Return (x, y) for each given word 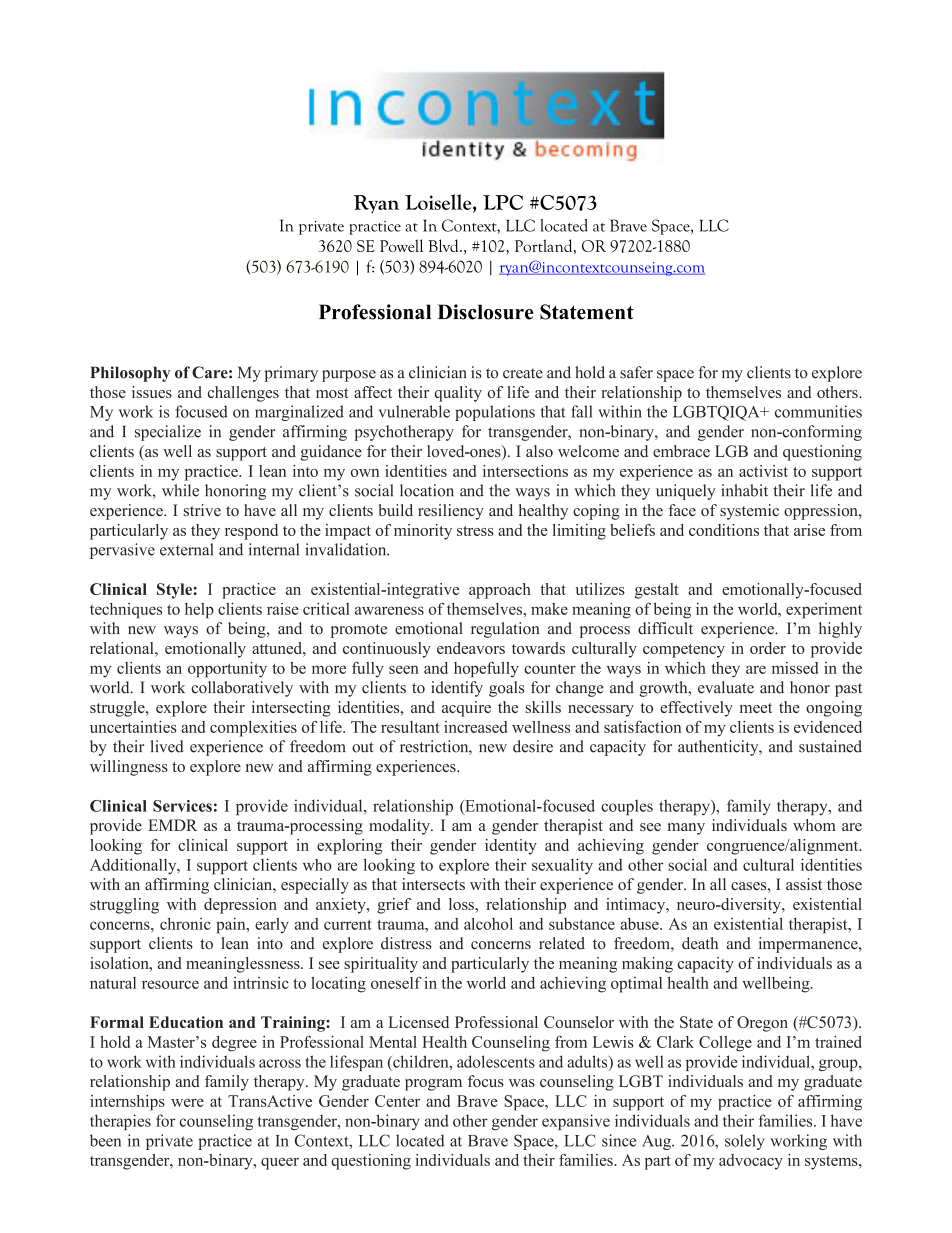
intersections (525, 471)
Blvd (444, 245)
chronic (185, 923)
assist (804, 884)
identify (457, 689)
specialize (168, 433)
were (187, 1103)
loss (462, 904)
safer (636, 372)
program (433, 1085)
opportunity (227, 670)
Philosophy (130, 374)
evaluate (726, 687)
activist (763, 471)
